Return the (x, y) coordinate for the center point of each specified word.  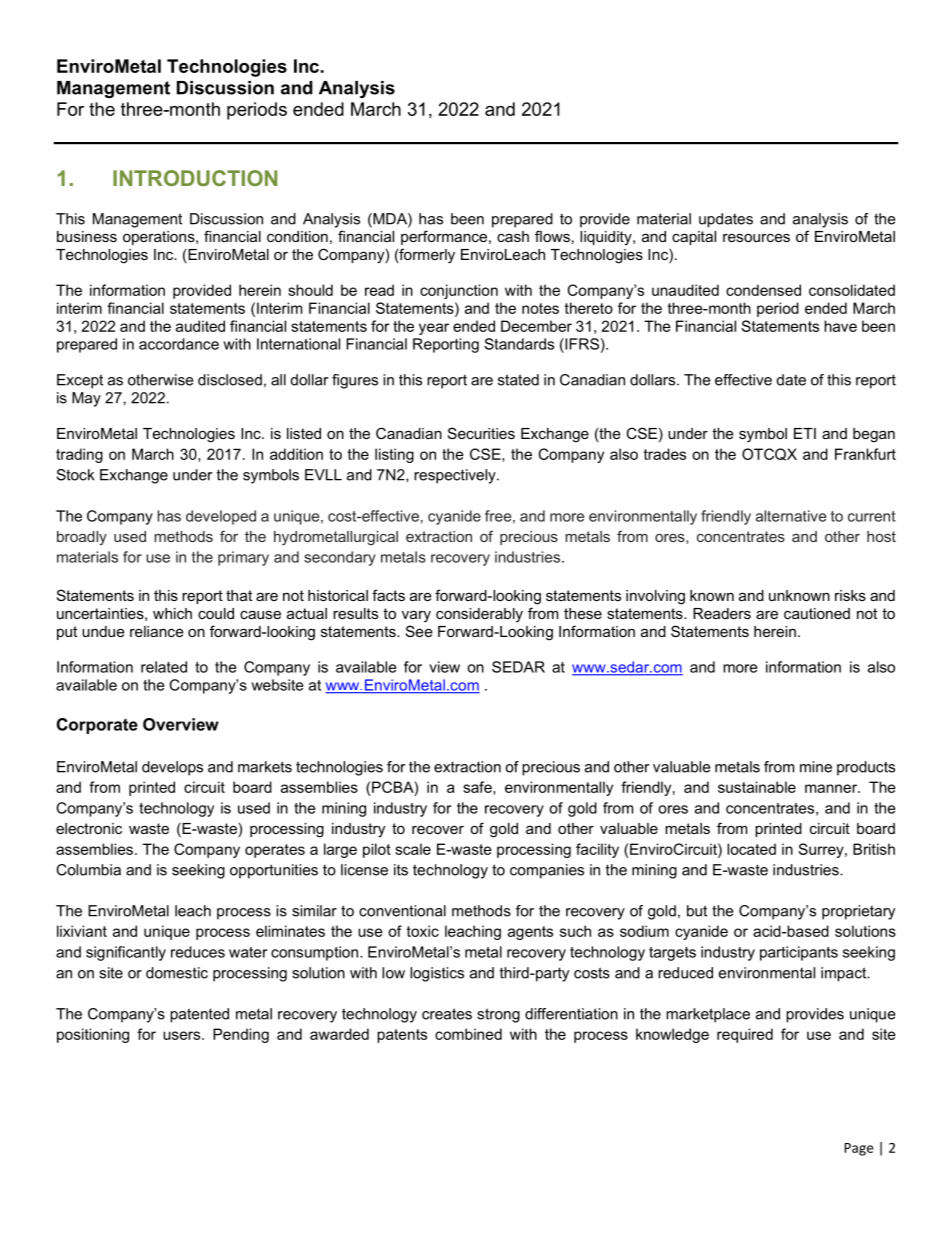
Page (858, 1149)
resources (756, 237)
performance (445, 237)
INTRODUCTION (195, 178)
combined (468, 1034)
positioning (93, 1035)
